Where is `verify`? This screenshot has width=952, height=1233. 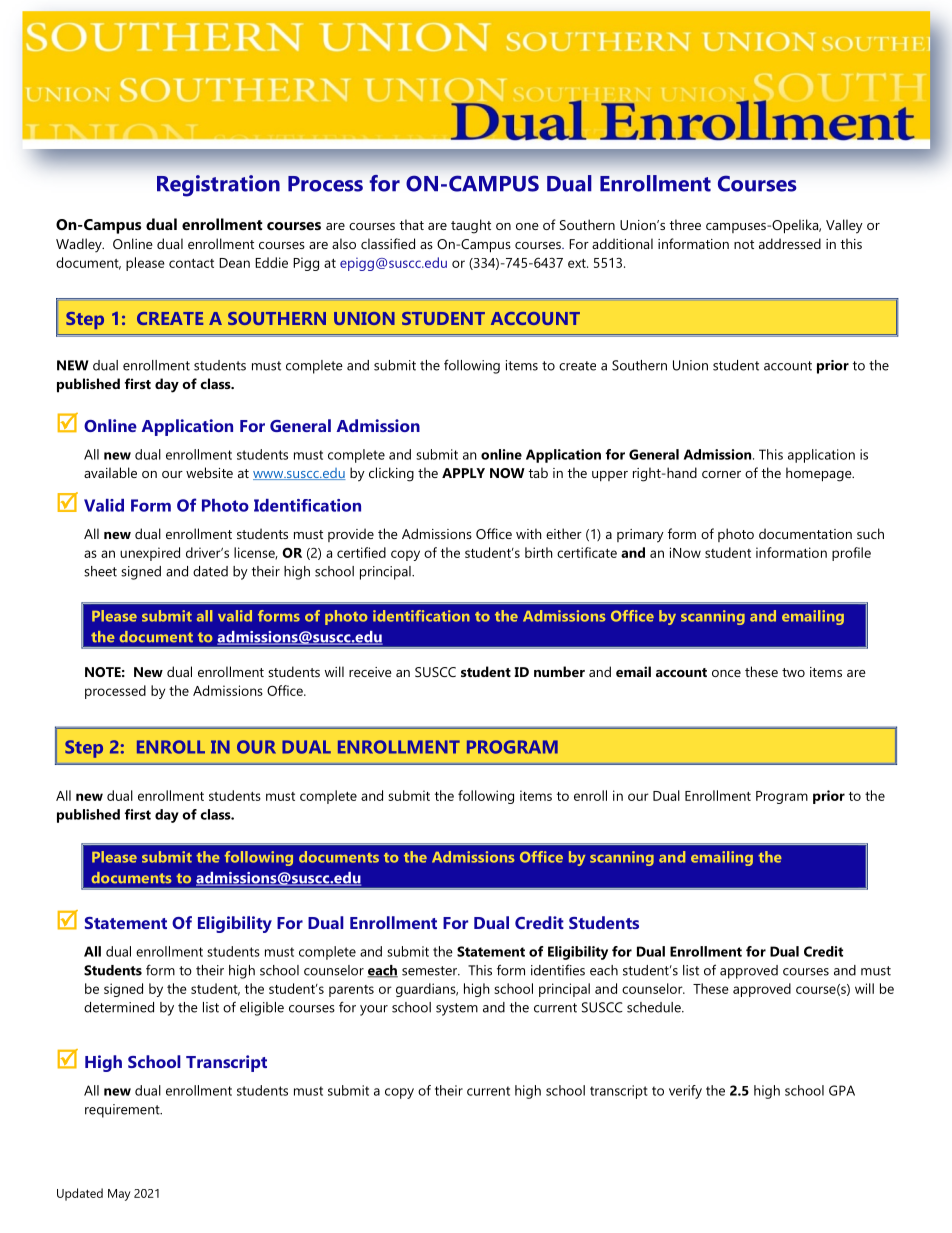 verify is located at coordinates (685, 1092).
